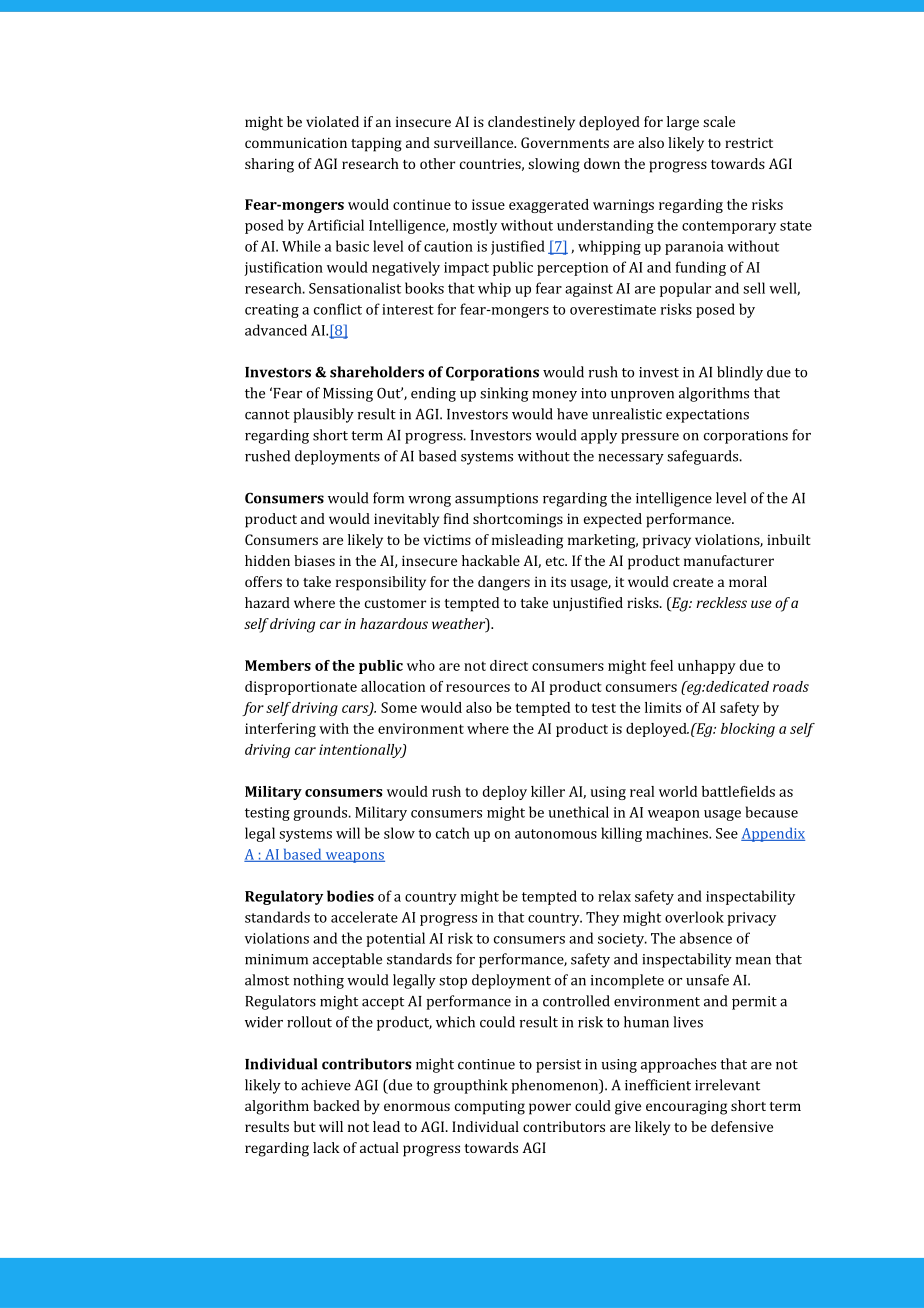 This image has height=1308, width=924. I want to click on interfering, so click(280, 730).
